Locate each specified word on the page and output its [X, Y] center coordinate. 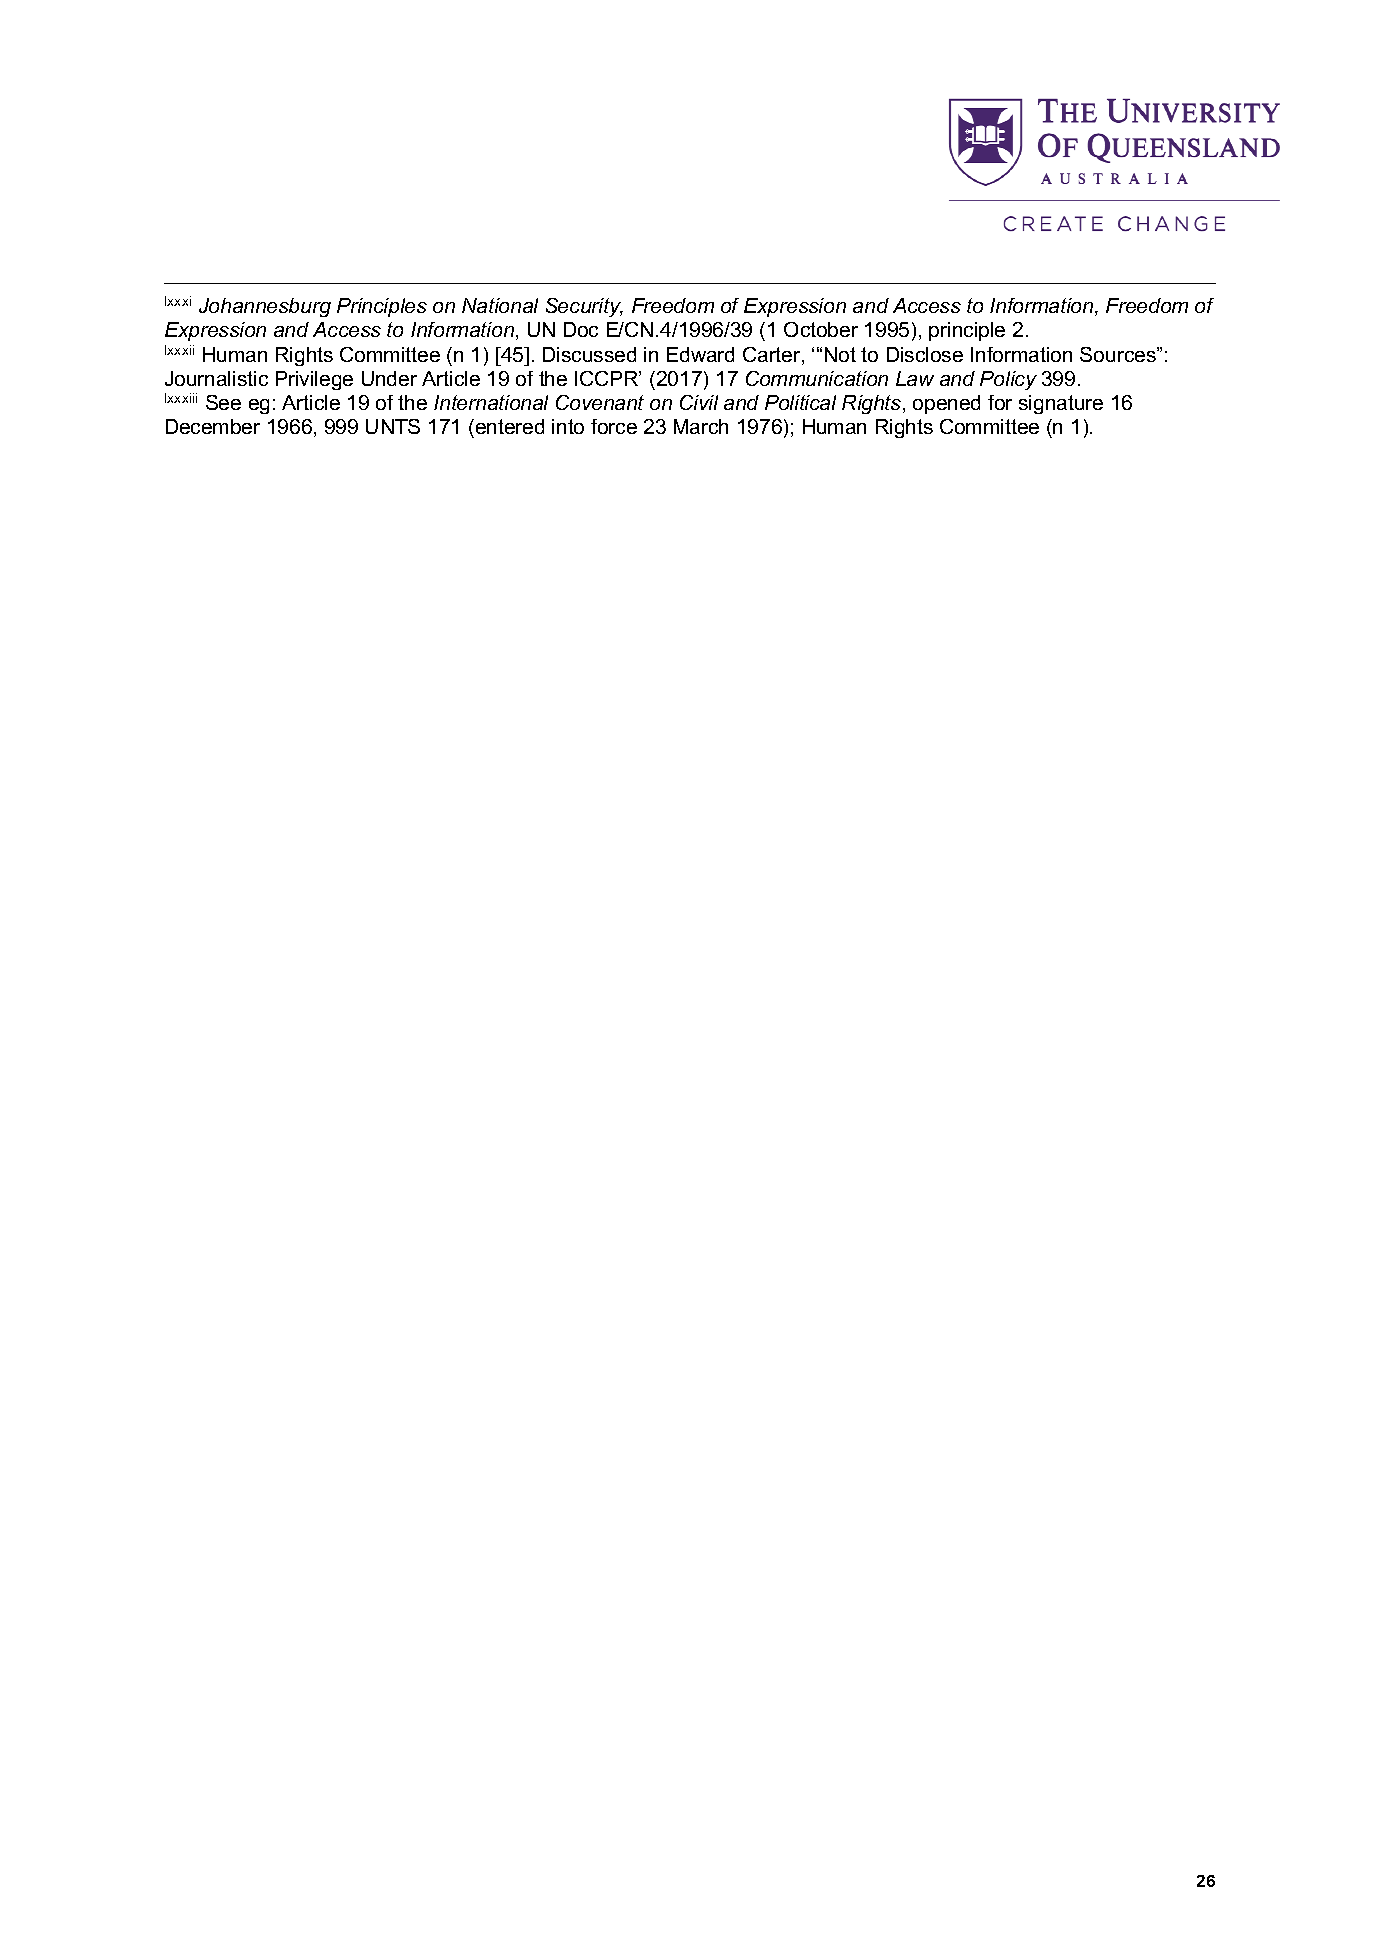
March [701, 426]
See [223, 402]
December [213, 426]
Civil [699, 402]
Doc [581, 329]
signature [1061, 404]
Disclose [925, 354]
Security [584, 307]
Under [389, 378]
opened [946, 404]
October [821, 329]
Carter [773, 356]
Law [915, 378]
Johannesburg [265, 307]
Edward [700, 354]
